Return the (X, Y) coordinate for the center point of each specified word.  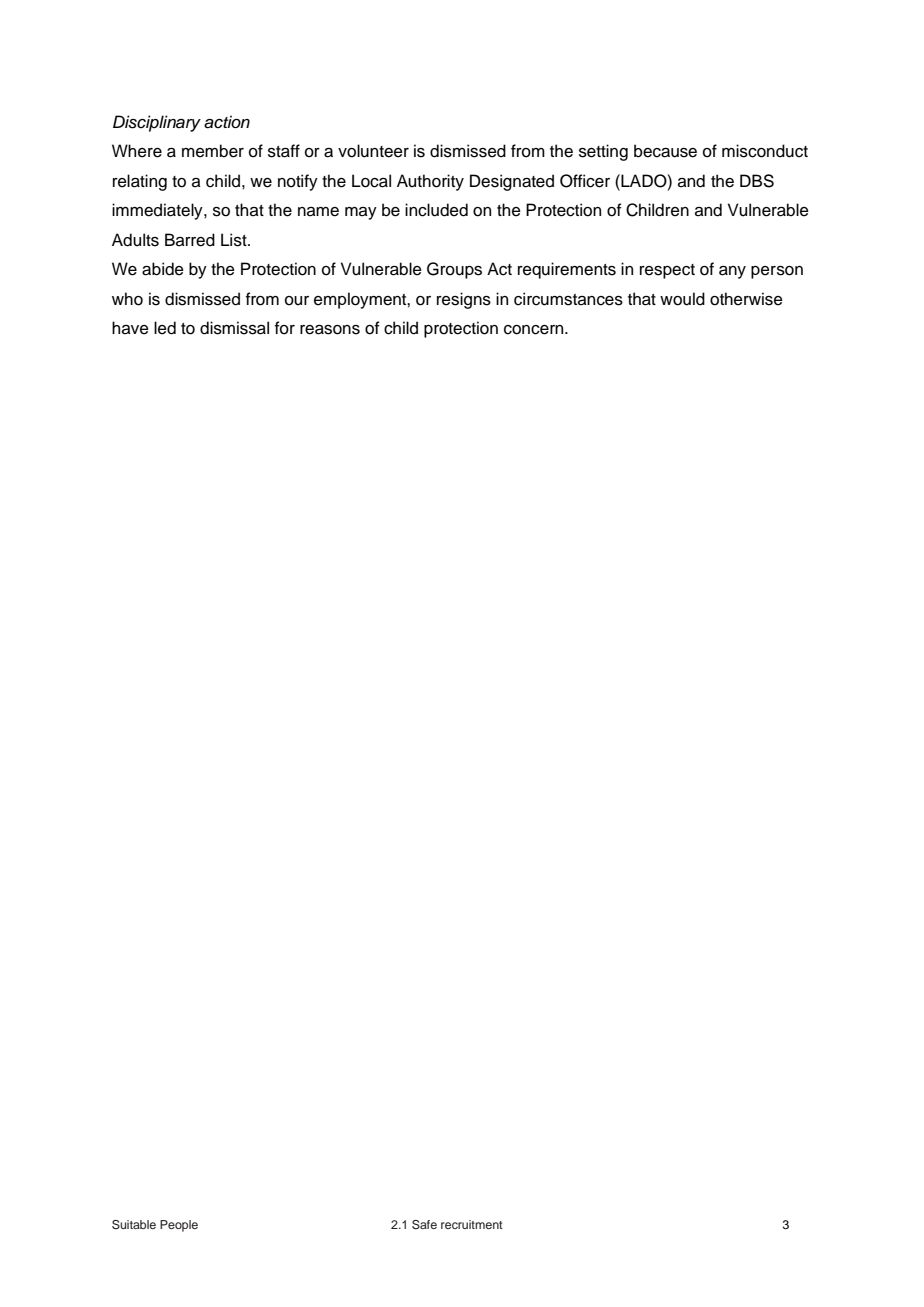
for (285, 328)
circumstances (568, 299)
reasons (330, 330)
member (213, 151)
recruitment (472, 1224)
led (165, 328)
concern (535, 330)
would (682, 299)
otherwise (746, 299)
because (665, 151)
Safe (424, 1225)
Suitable (134, 1225)
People (179, 1226)
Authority (430, 182)
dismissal (234, 328)
